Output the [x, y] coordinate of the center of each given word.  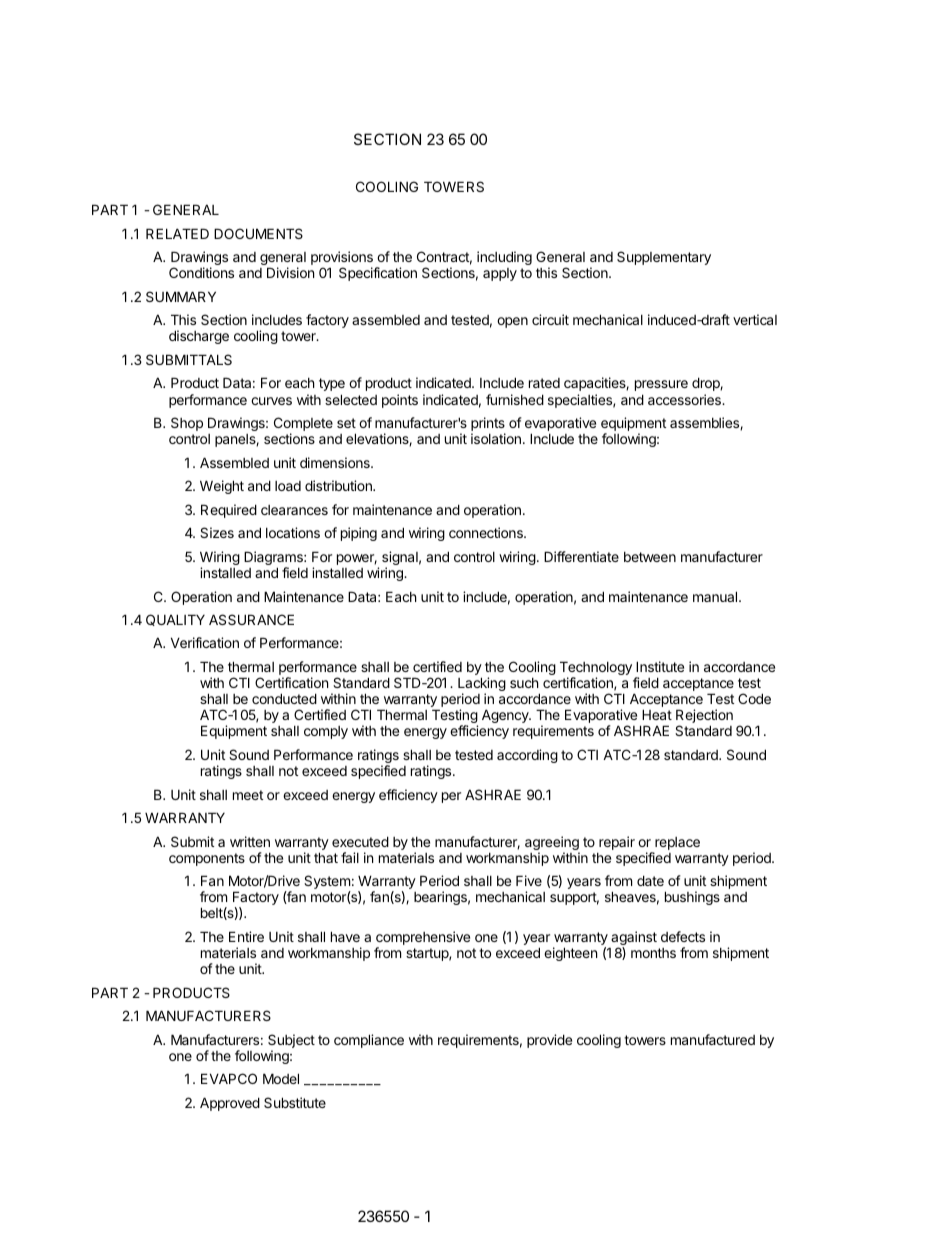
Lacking [482, 685]
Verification [205, 642]
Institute [660, 666]
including [504, 258]
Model [281, 1078]
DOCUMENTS [258, 233]
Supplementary [664, 258]
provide [549, 1041]
